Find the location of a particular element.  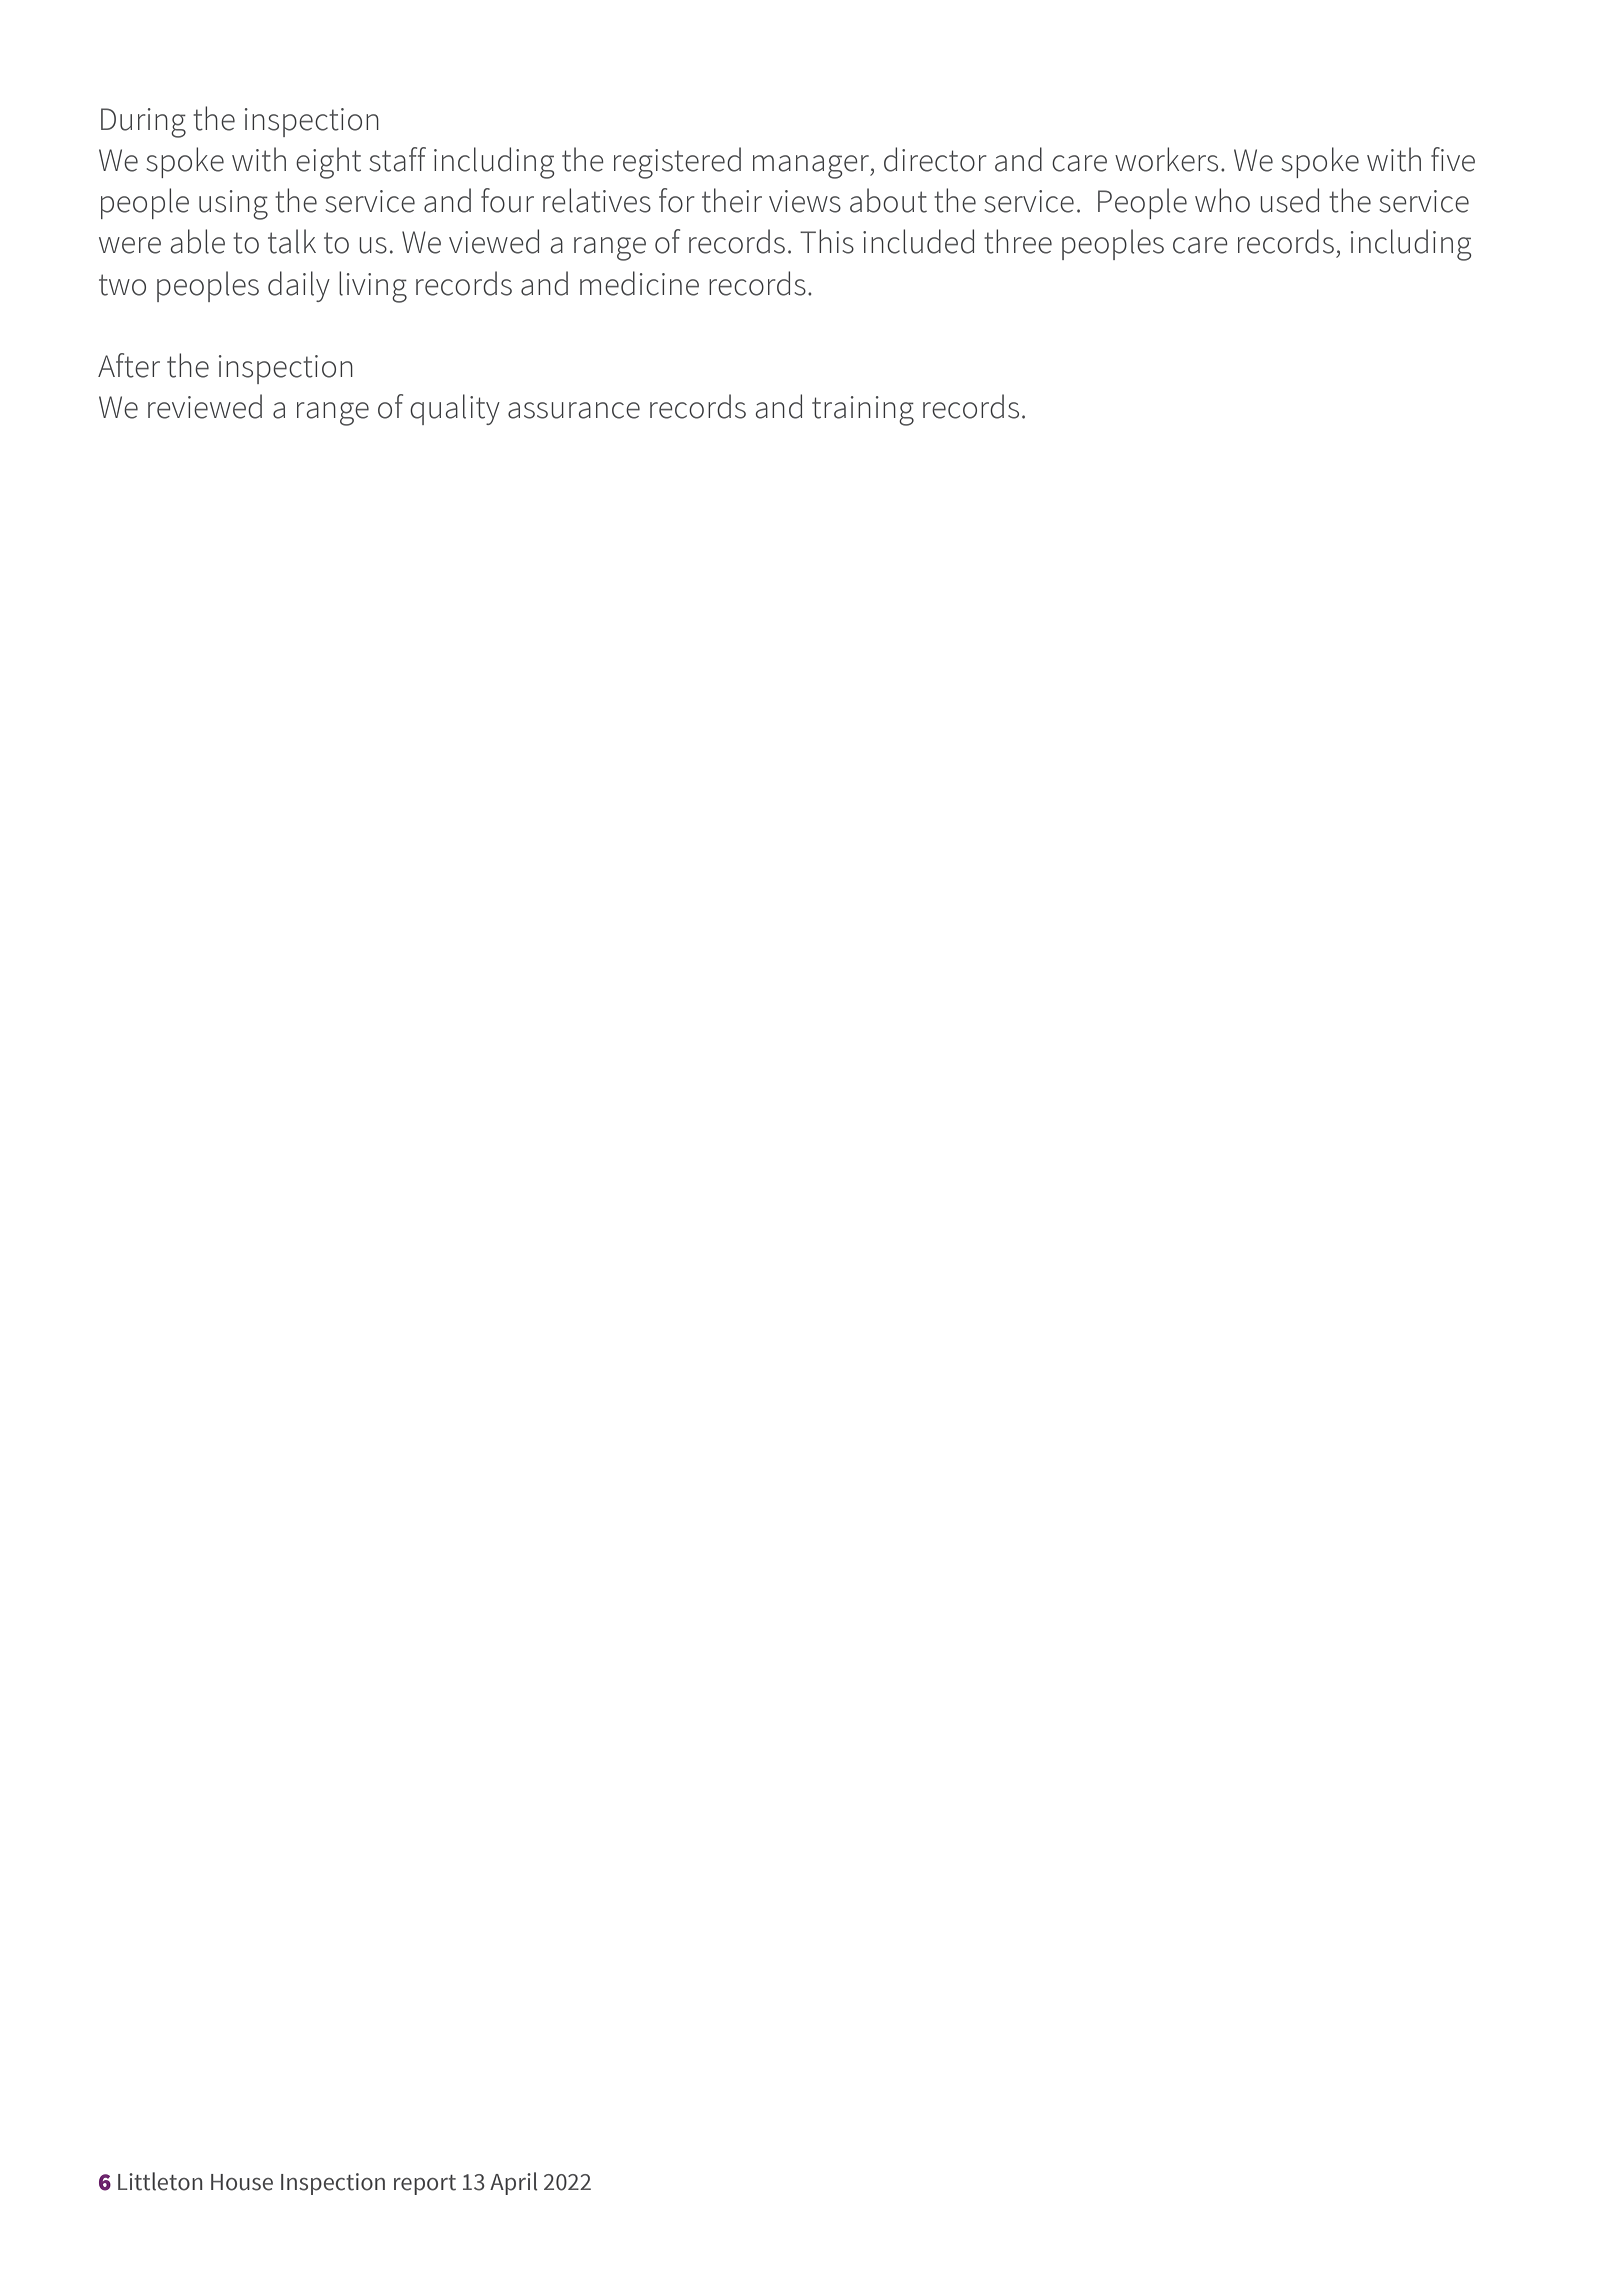

who is located at coordinates (1222, 200).
